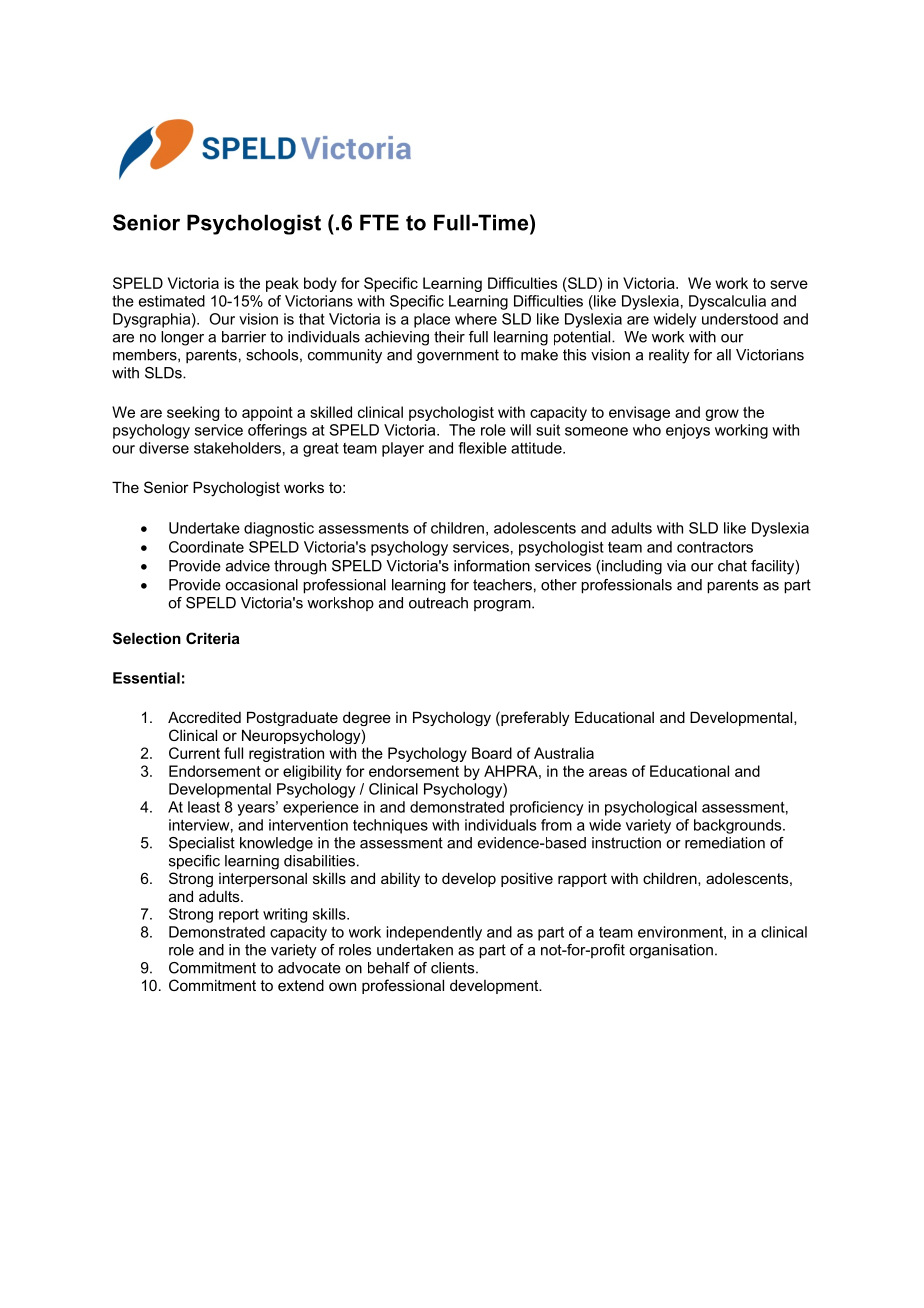 This image has height=1308, width=924. Describe the element at coordinates (438, 603) in the image. I see `outreach` at that location.
